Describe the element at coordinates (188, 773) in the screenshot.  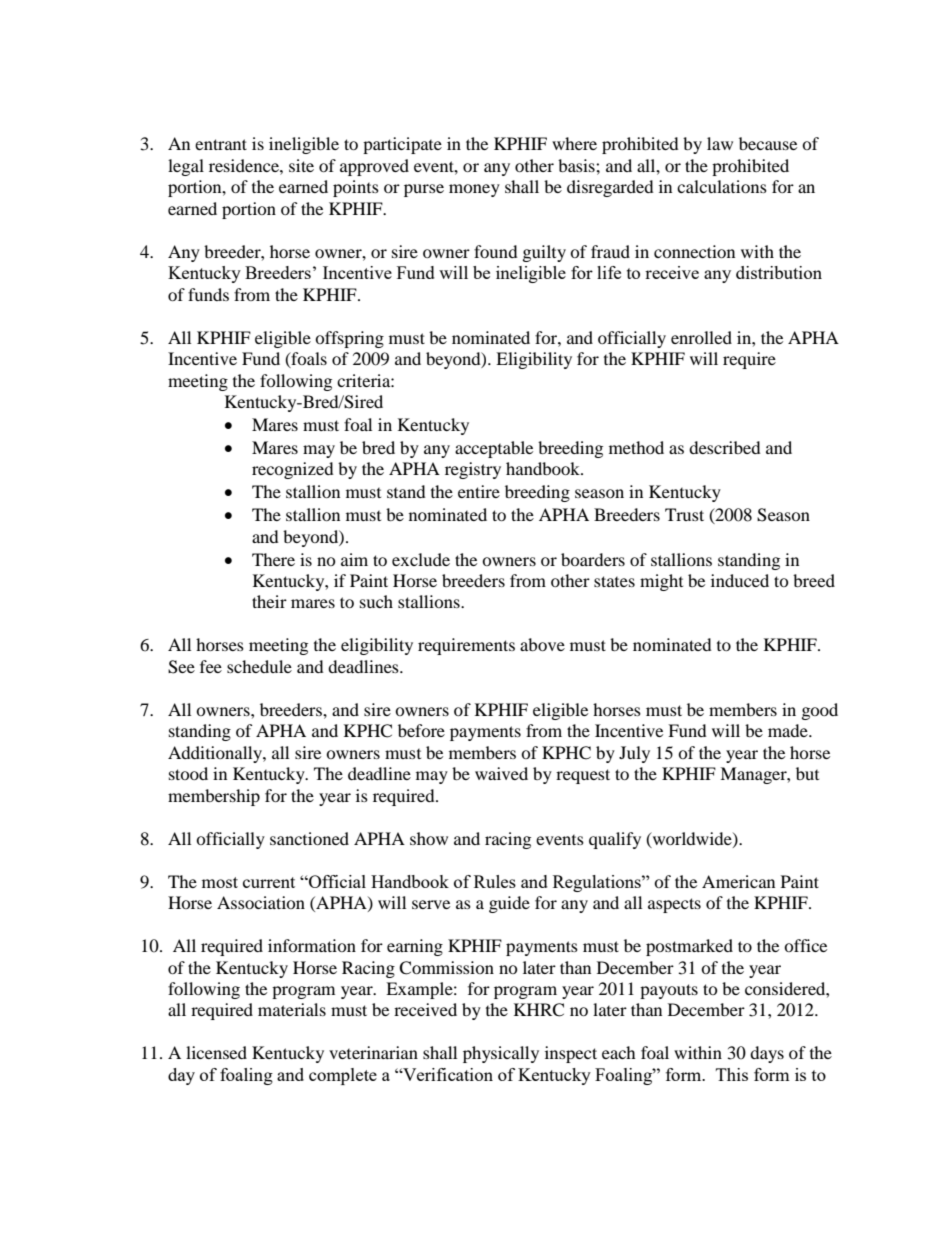
I see `stood` at that location.
